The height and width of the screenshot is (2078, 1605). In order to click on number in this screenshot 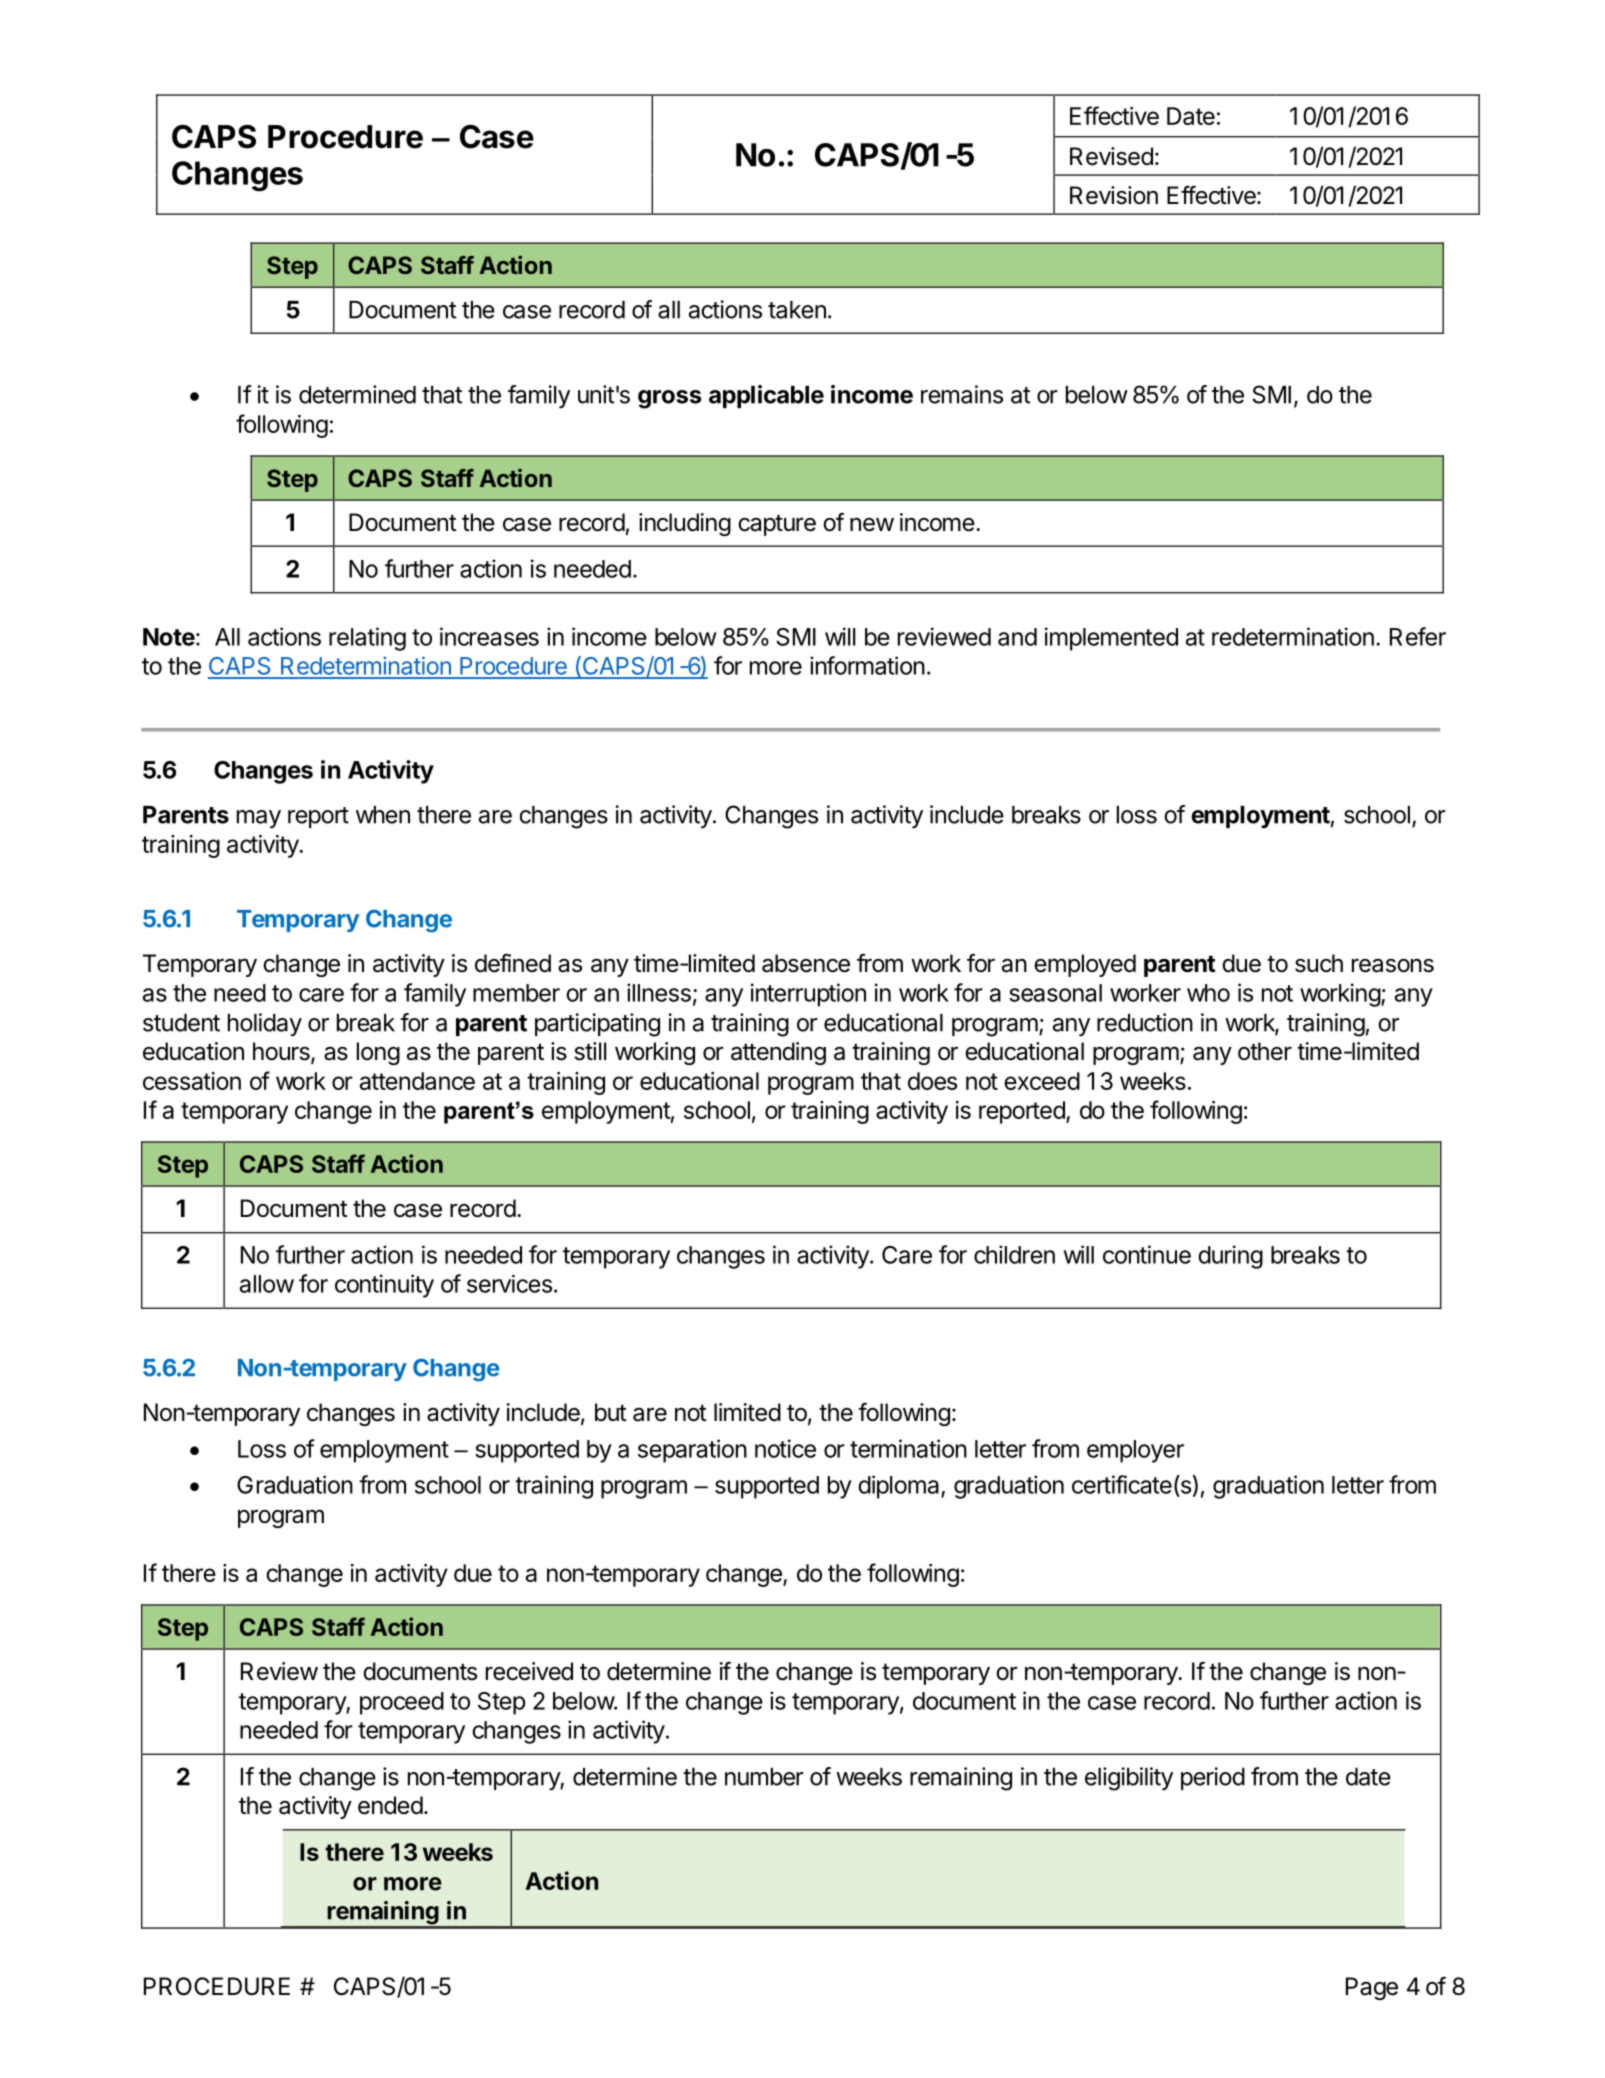, I will do `click(764, 1777)`.
